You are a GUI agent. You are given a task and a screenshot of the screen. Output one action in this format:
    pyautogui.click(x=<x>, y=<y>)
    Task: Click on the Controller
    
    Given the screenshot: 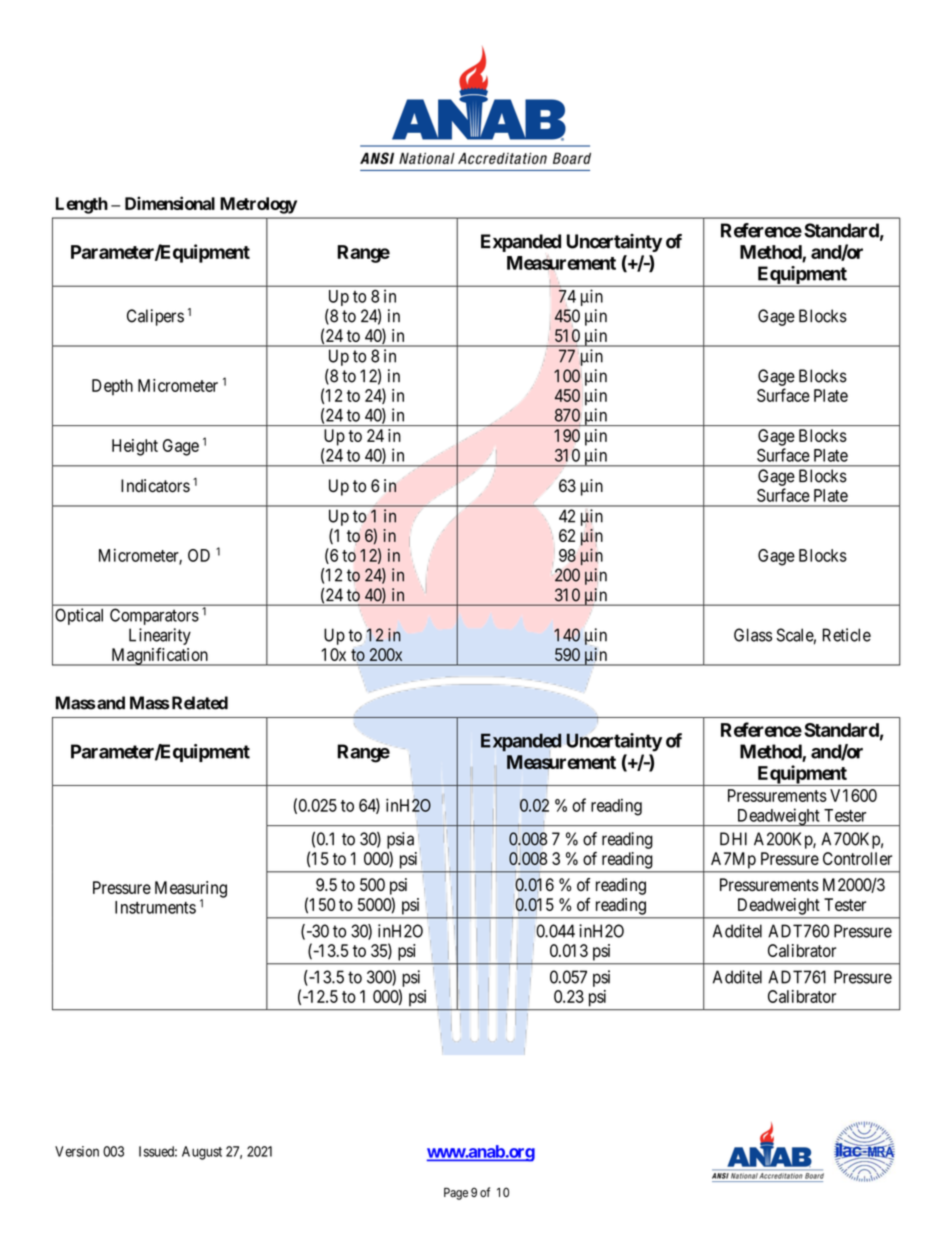 What is the action you would take?
    pyautogui.click(x=857, y=858)
